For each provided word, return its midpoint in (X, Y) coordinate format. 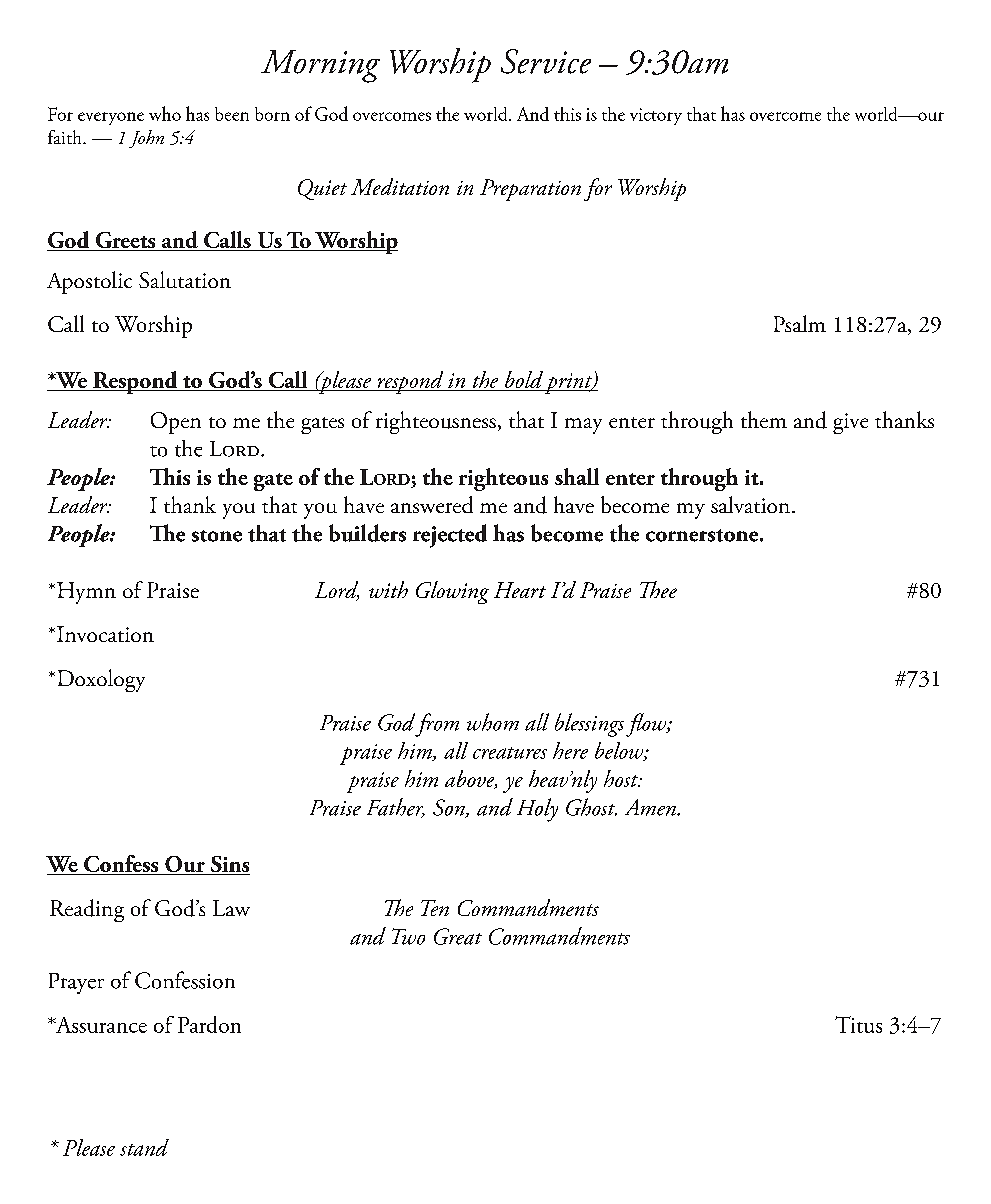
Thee (658, 589)
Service (546, 61)
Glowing (452, 592)
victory (656, 116)
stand (144, 1147)
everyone (111, 118)
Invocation (105, 634)
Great (458, 936)
